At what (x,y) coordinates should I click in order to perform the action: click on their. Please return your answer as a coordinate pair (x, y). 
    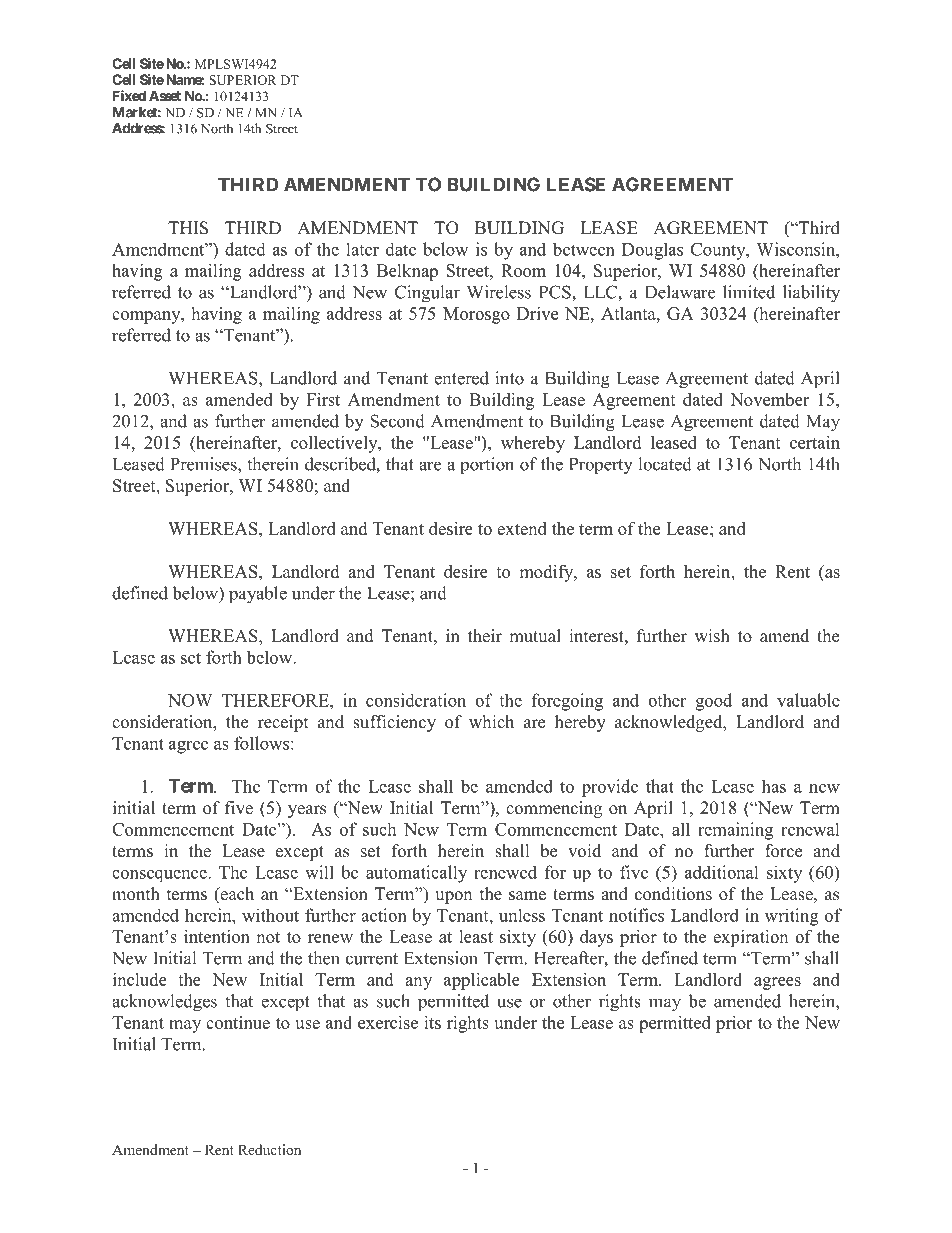
    Looking at the image, I should click on (485, 636).
